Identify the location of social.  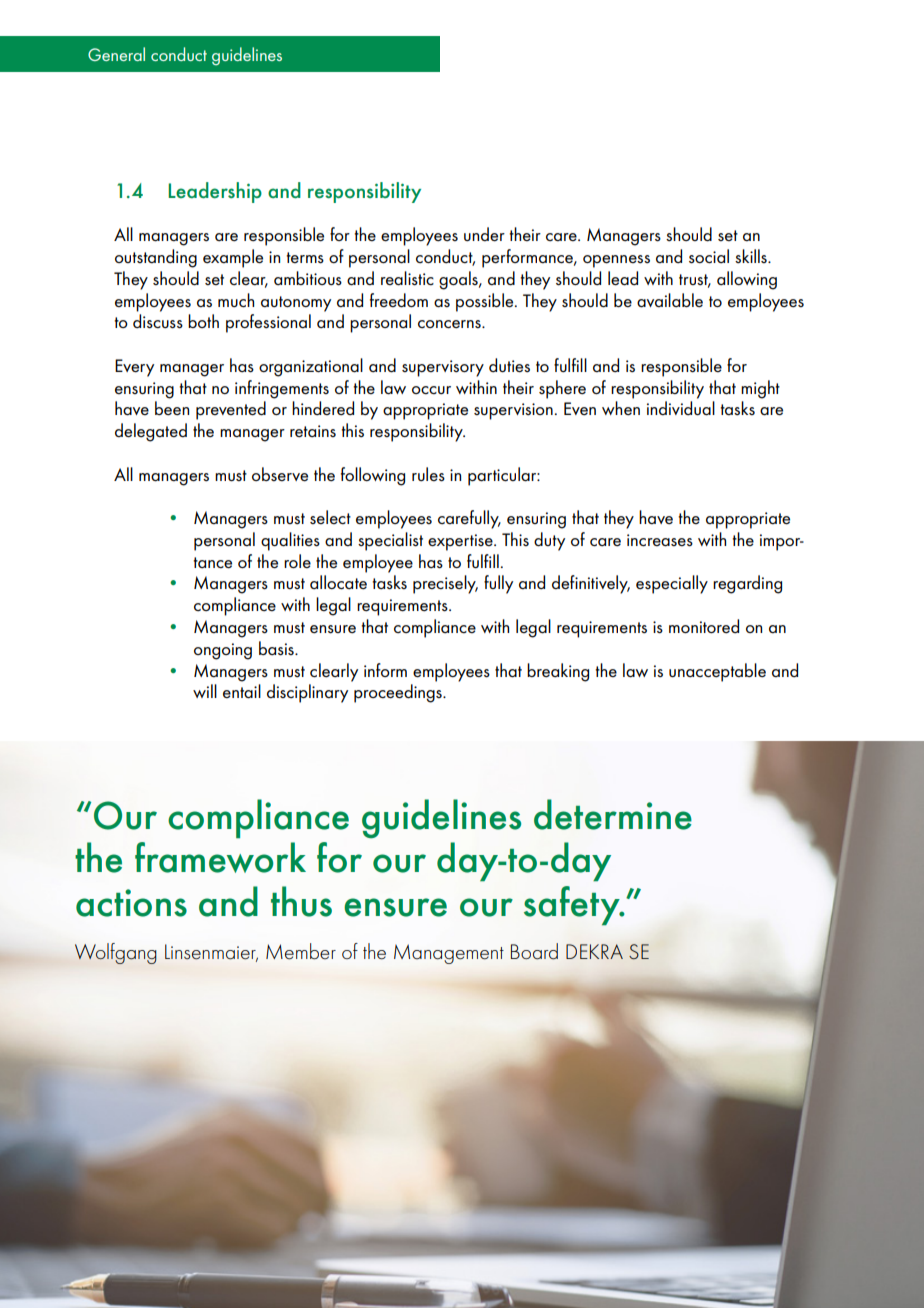
(709, 256).
